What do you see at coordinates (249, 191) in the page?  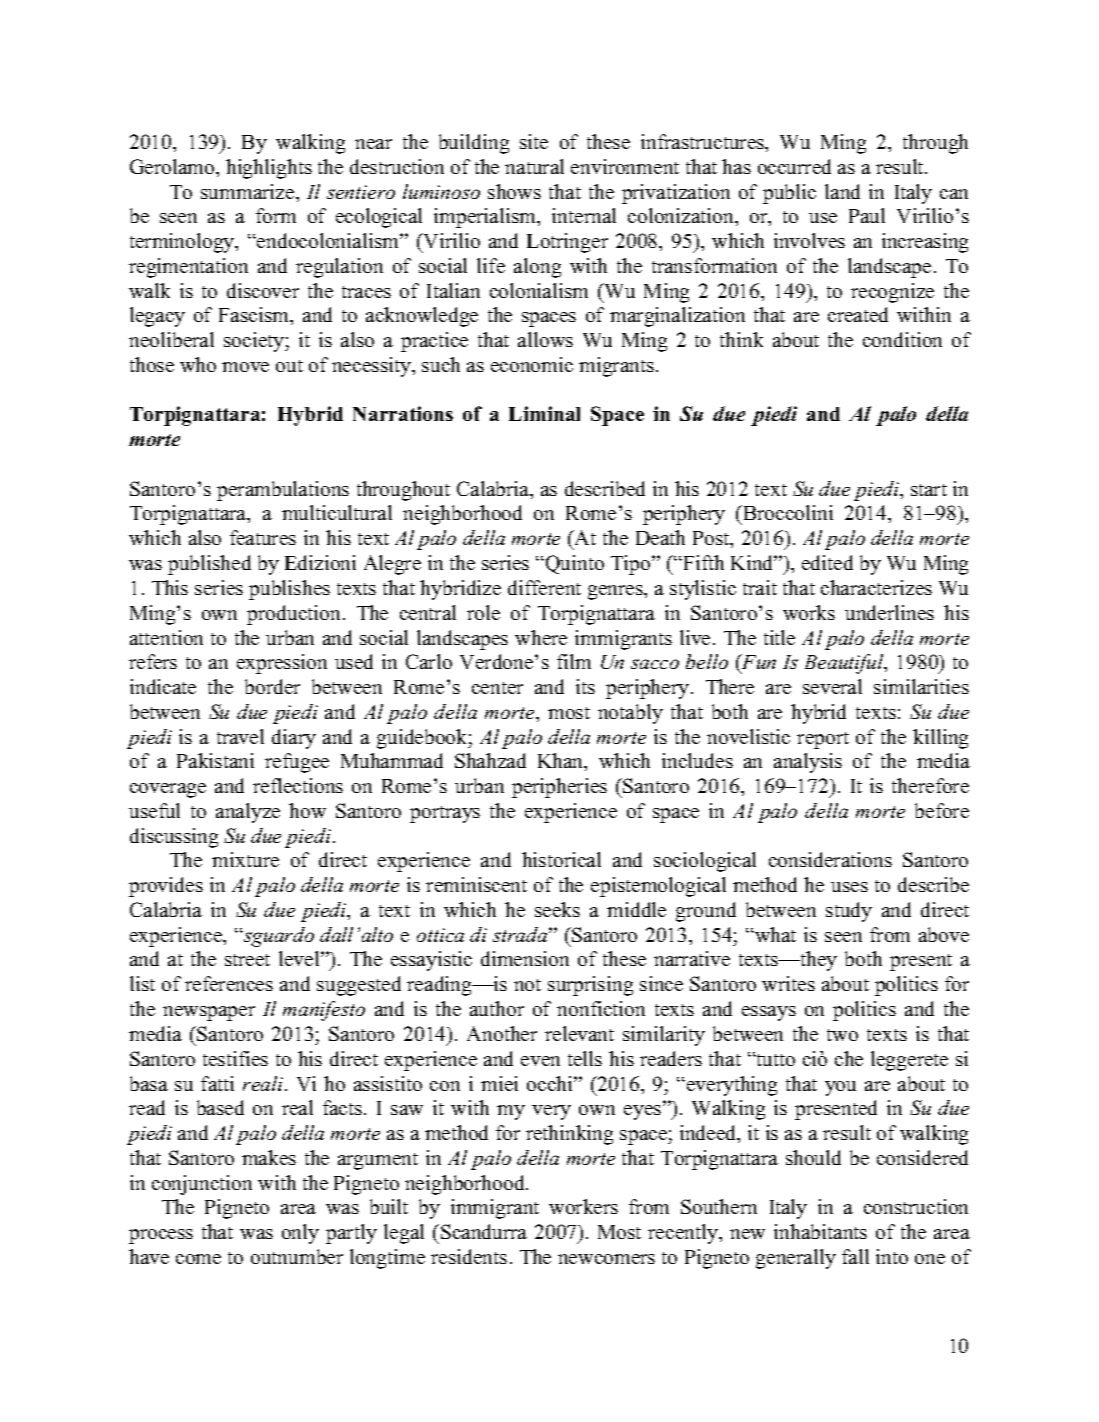 I see `summarize` at bounding box center [249, 191].
